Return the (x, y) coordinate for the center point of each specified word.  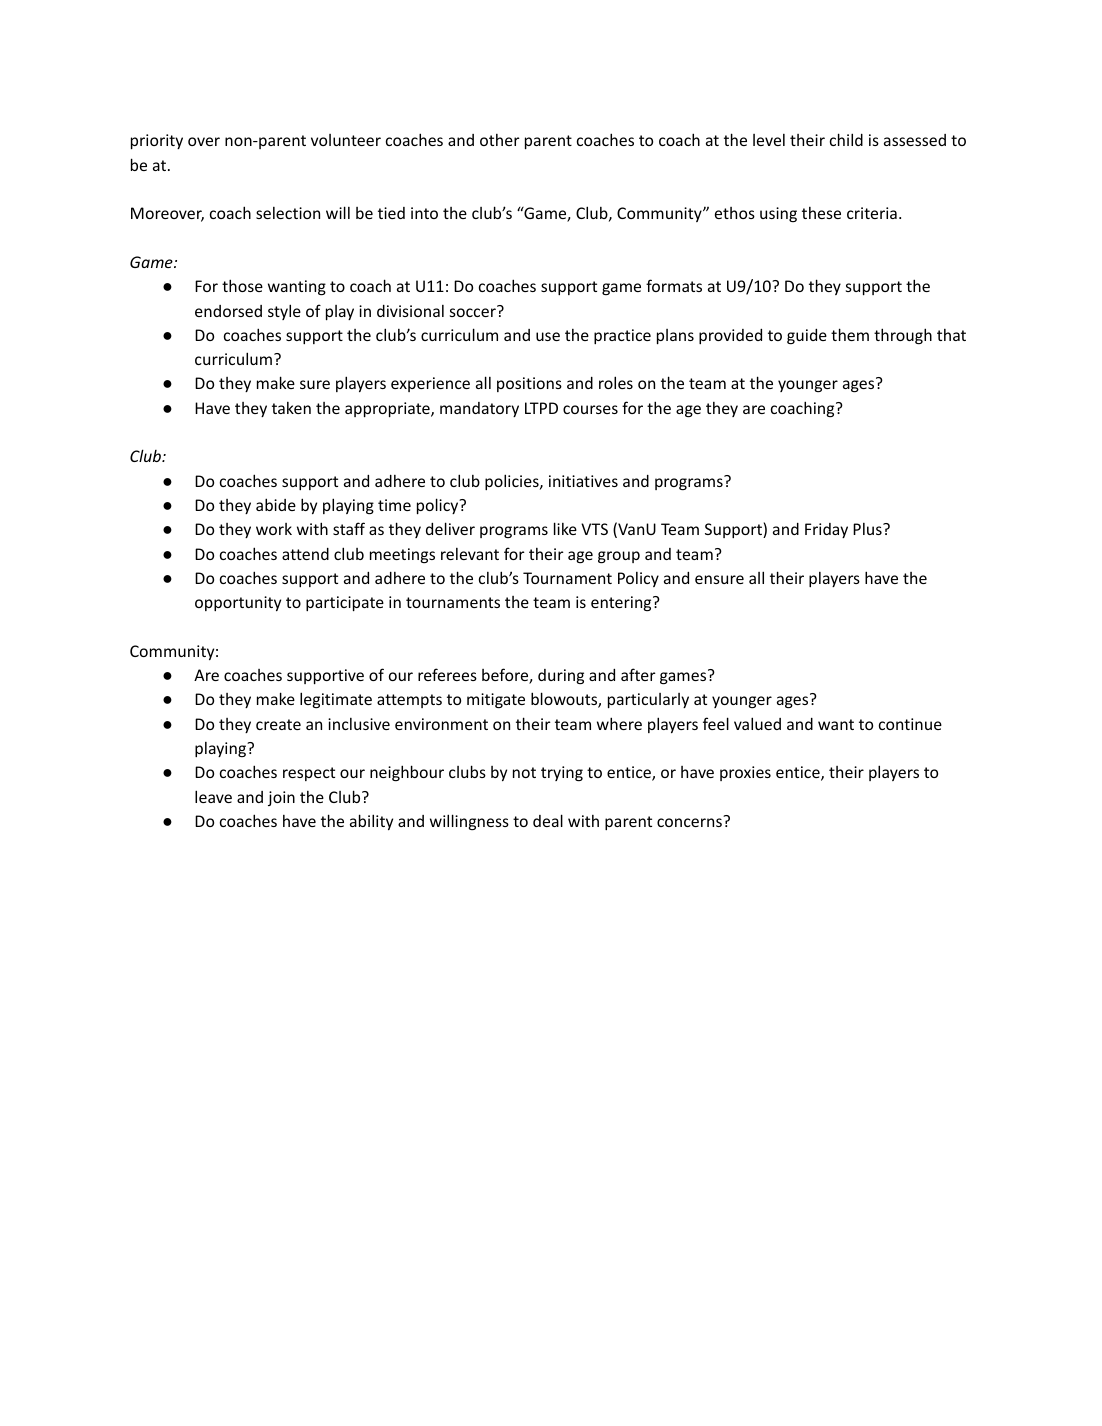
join (281, 798)
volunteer (346, 140)
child (846, 139)
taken (291, 408)
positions (529, 384)
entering (622, 603)
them (850, 334)
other (500, 140)
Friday (826, 530)
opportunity (238, 603)
